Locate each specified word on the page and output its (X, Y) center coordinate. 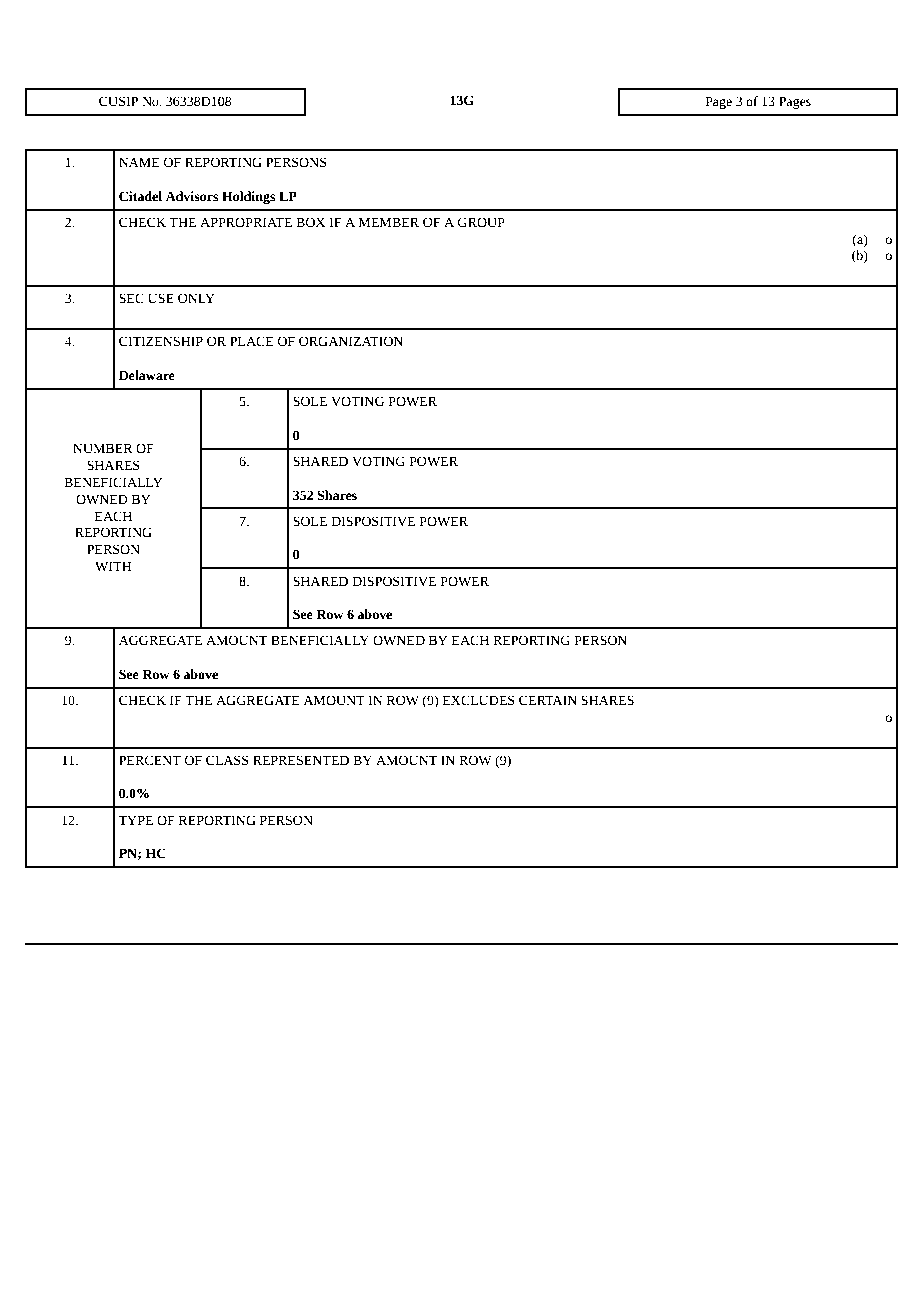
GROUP (481, 222)
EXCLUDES (479, 700)
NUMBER (103, 448)
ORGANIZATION (351, 341)
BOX (310, 222)
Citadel (140, 196)
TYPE (135, 820)
